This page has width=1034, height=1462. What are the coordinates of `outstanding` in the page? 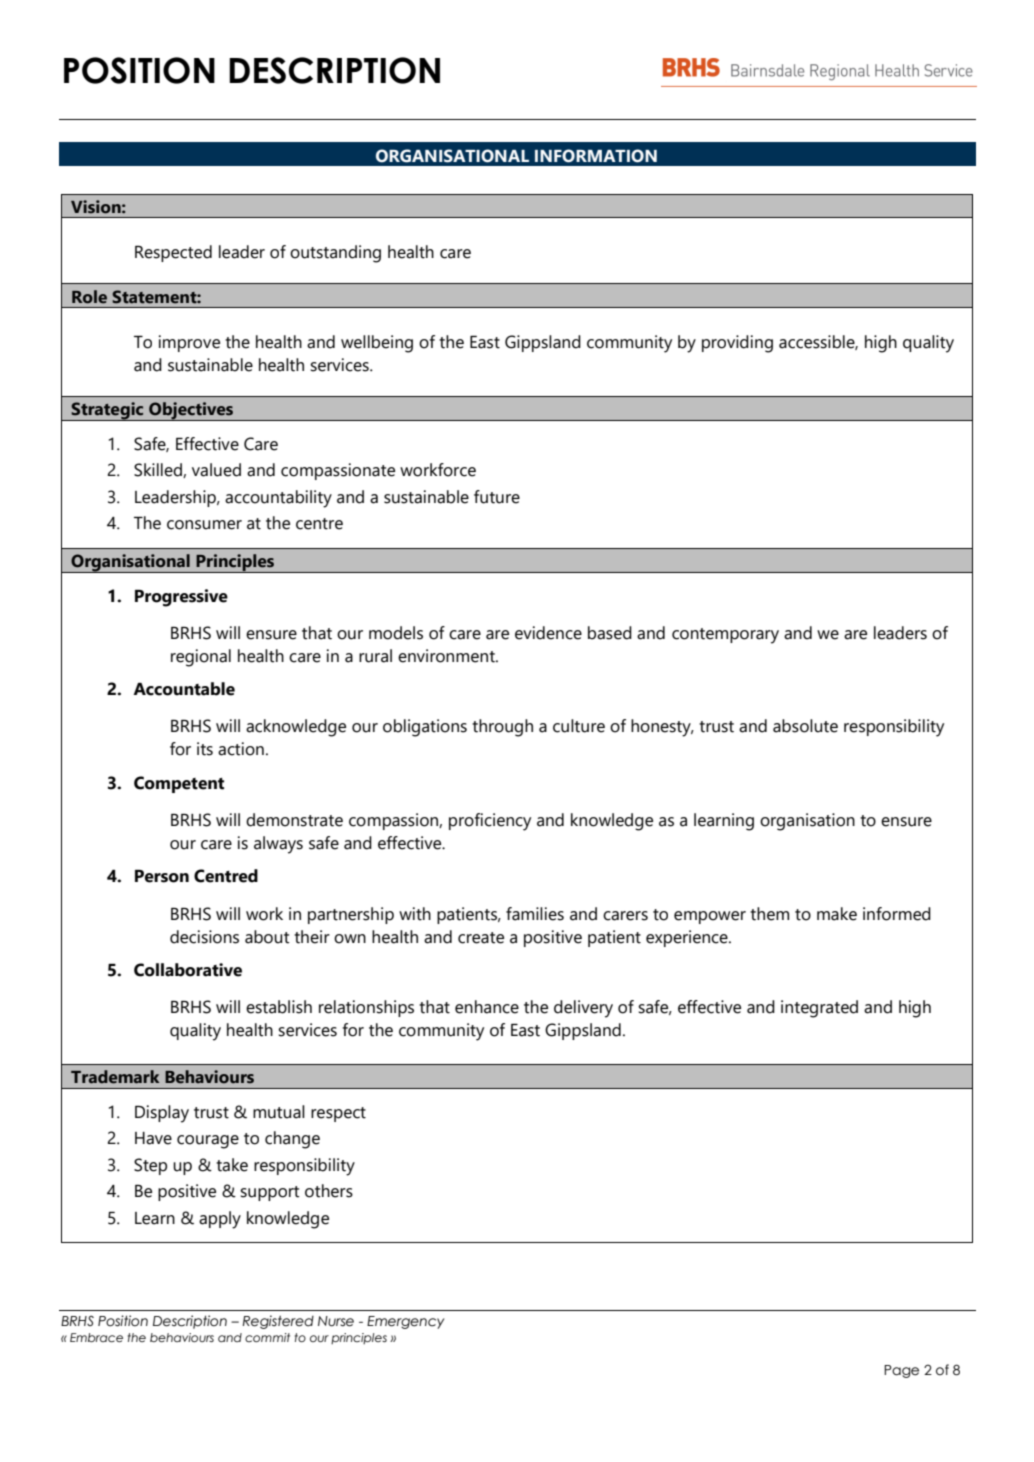 It's located at (335, 254).
